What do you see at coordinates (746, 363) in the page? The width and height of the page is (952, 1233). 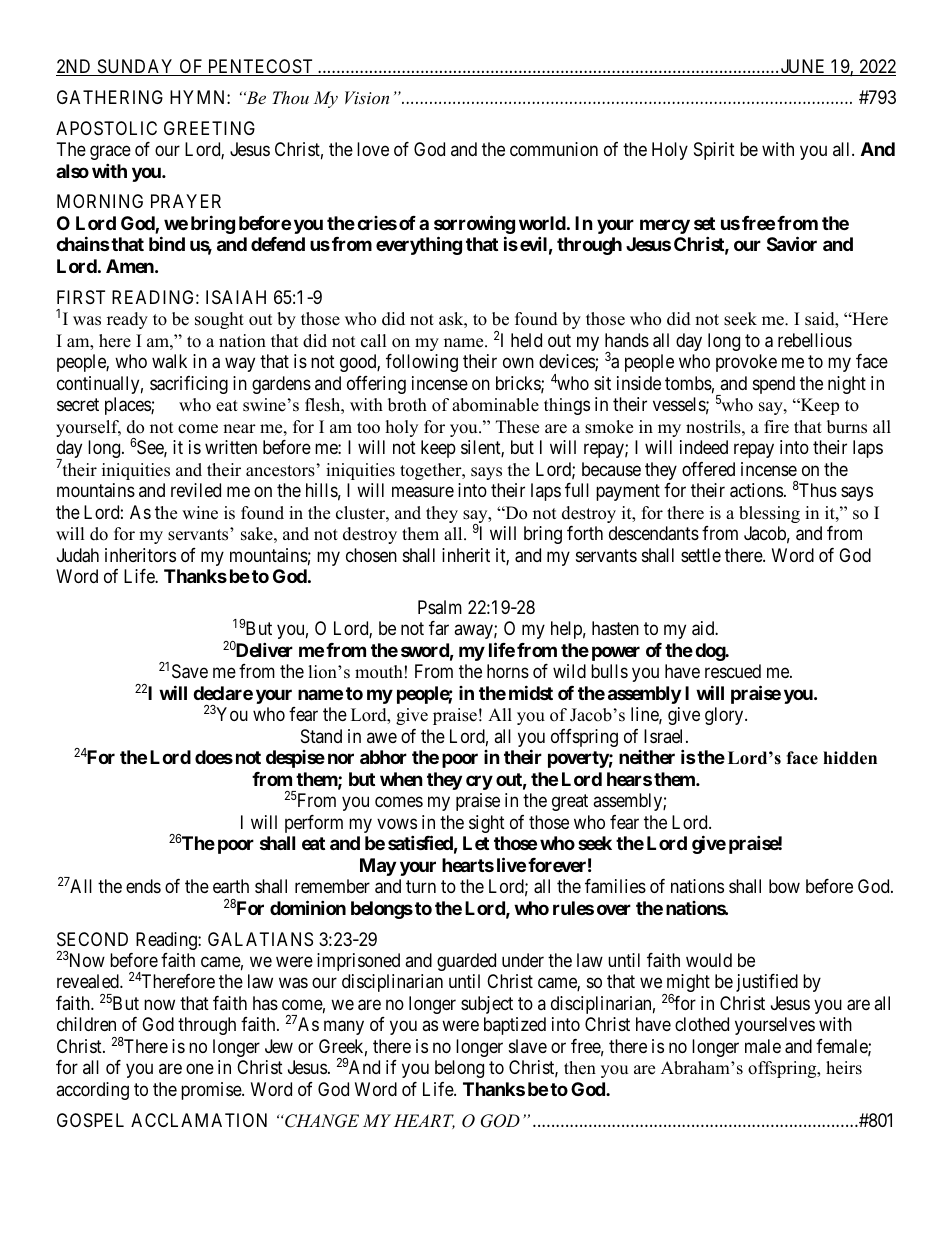 I see `provoke` at bounding box center [746, 363].
